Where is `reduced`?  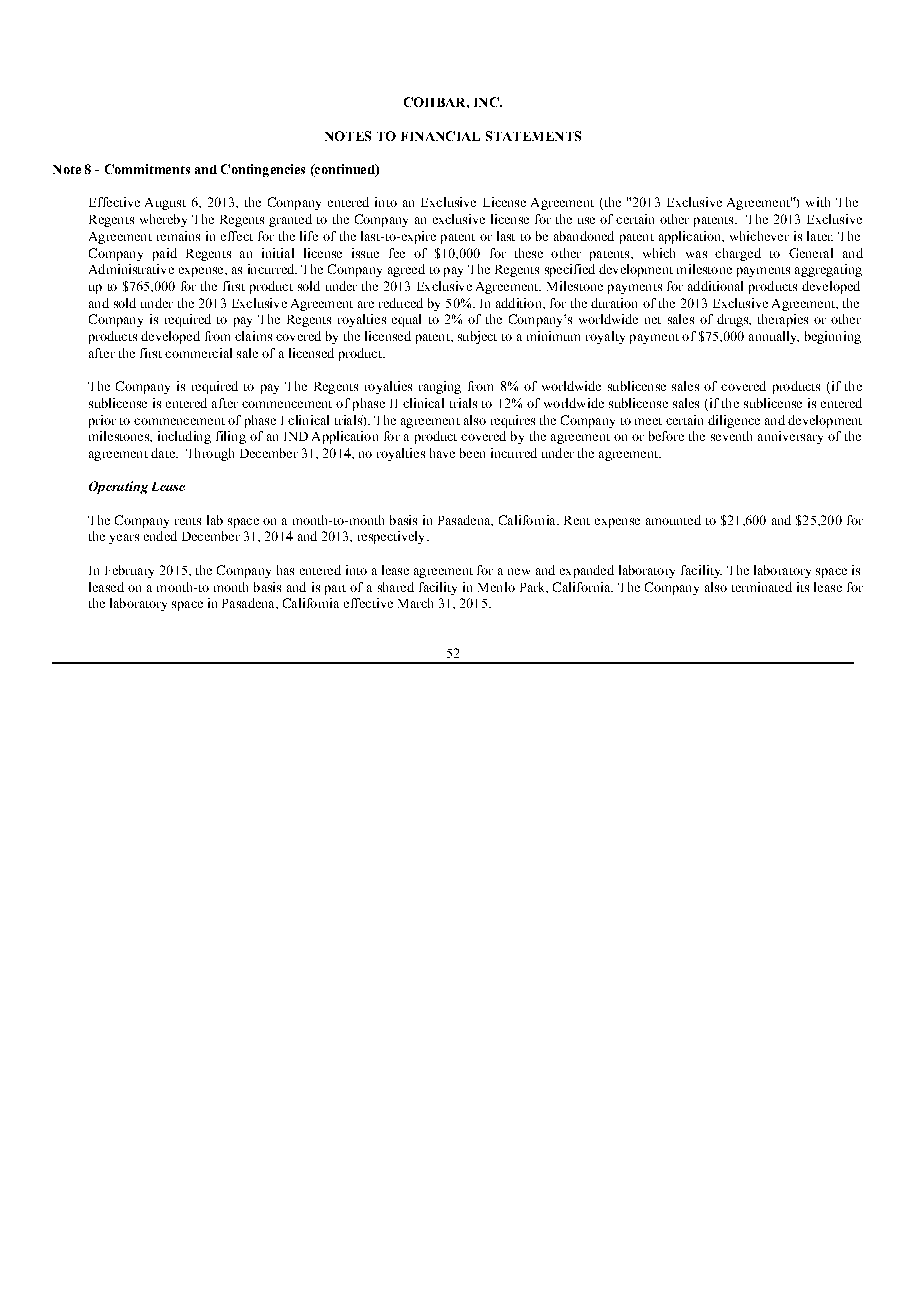 reduced is located at coordinates (401, 303).
